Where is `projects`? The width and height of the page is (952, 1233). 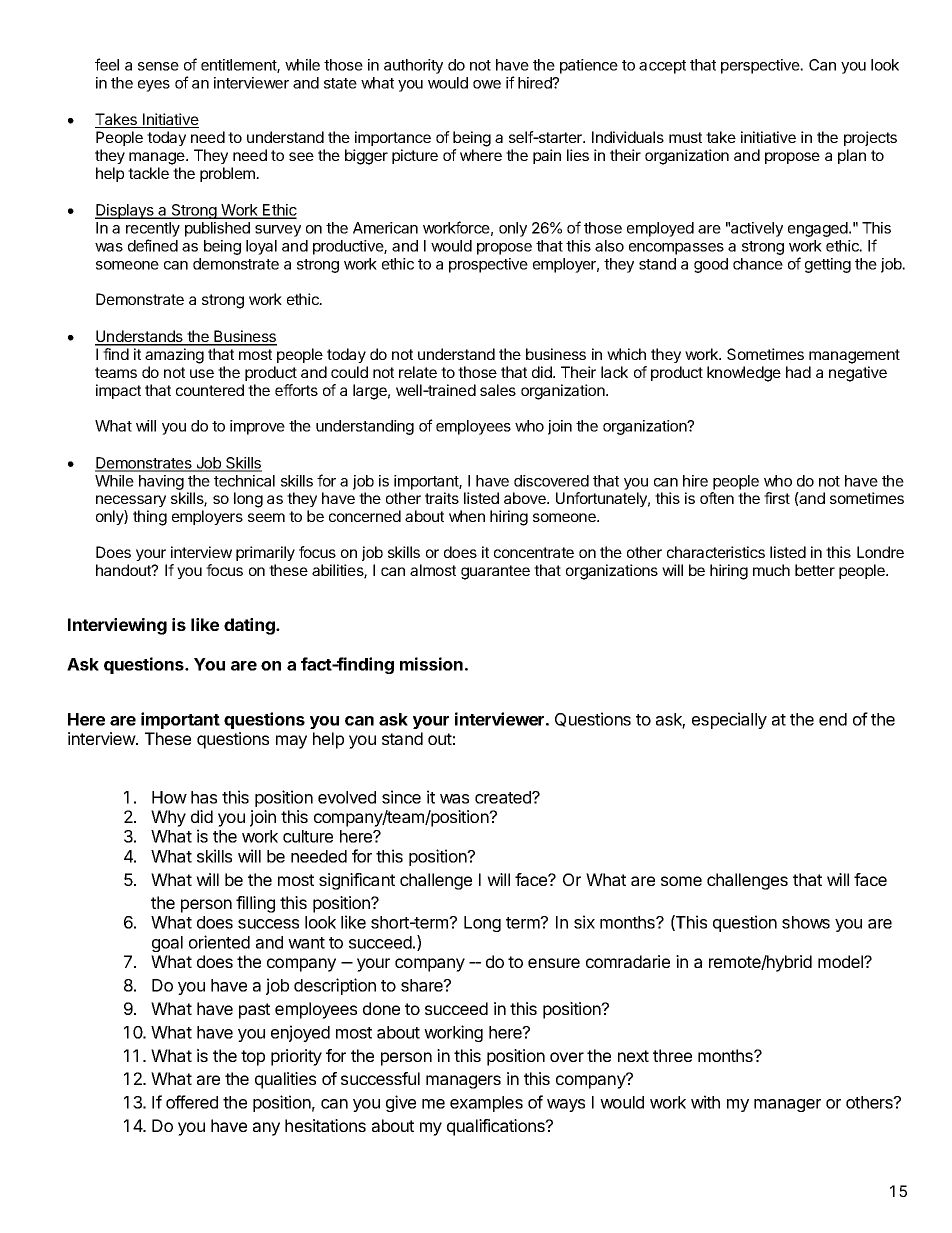 projects is located at coordinates (870, 138).
